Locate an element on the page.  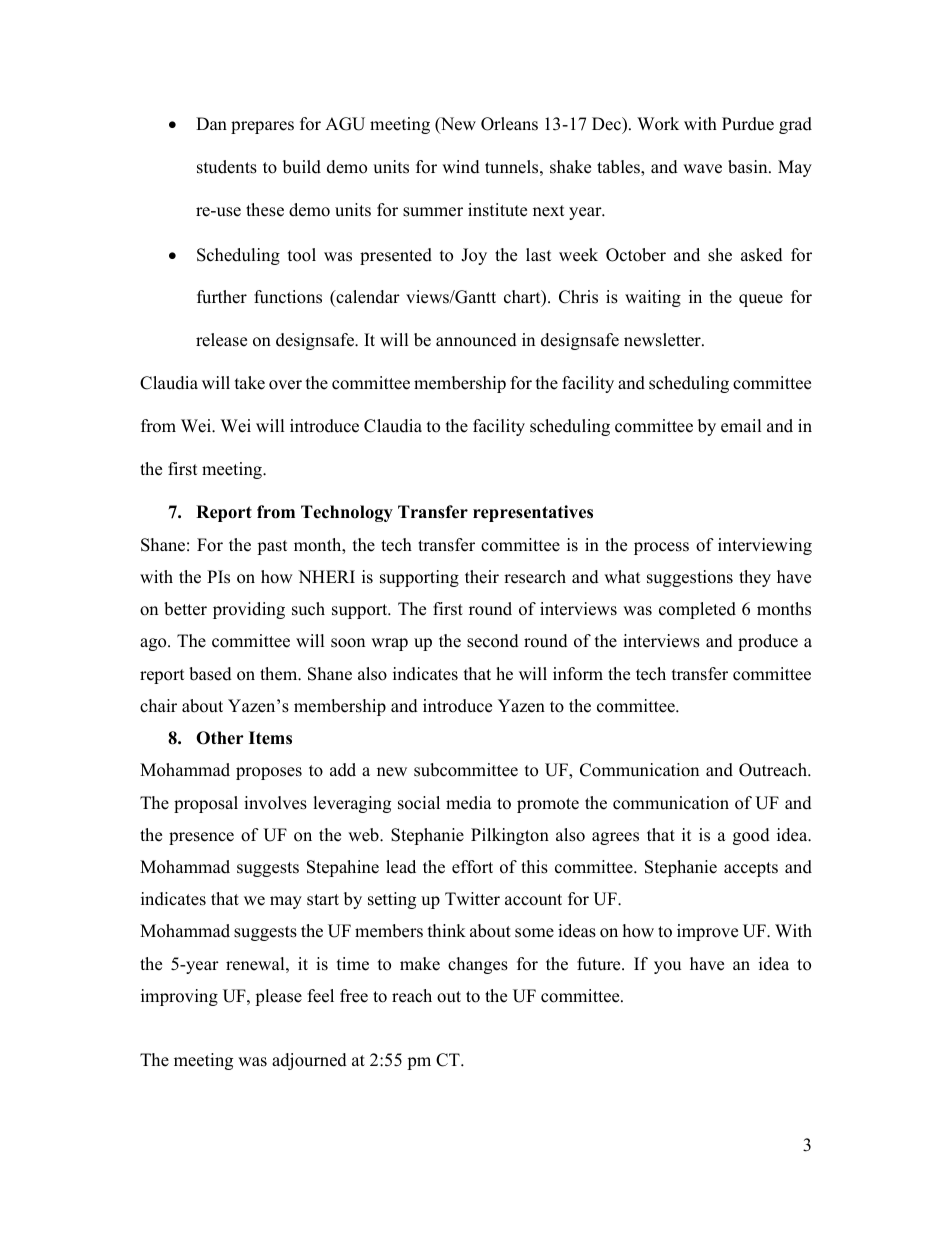
suggestions is located at coordinates (690, 578).
